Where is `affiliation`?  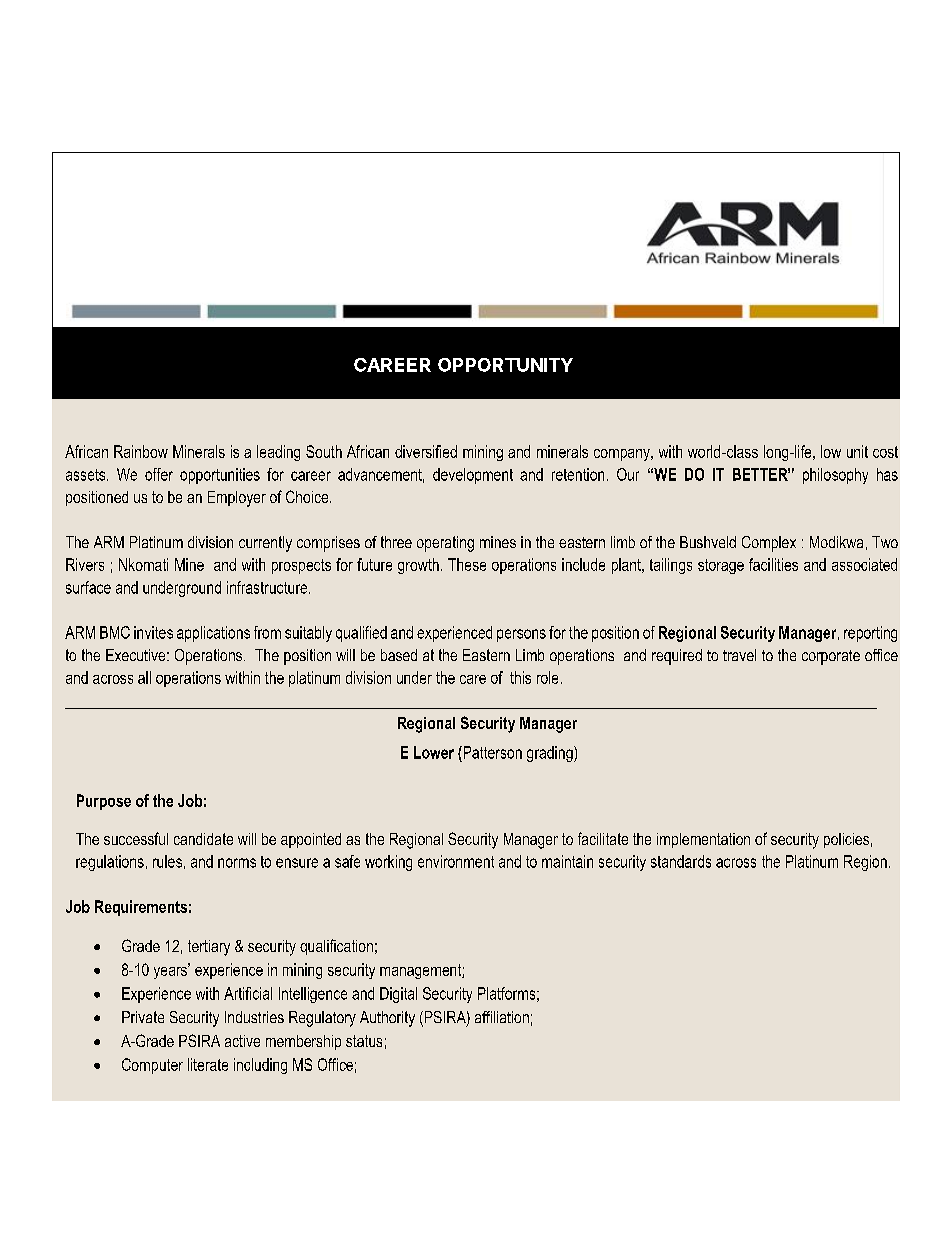 affiliation is located at coordinates (502, 1017).
